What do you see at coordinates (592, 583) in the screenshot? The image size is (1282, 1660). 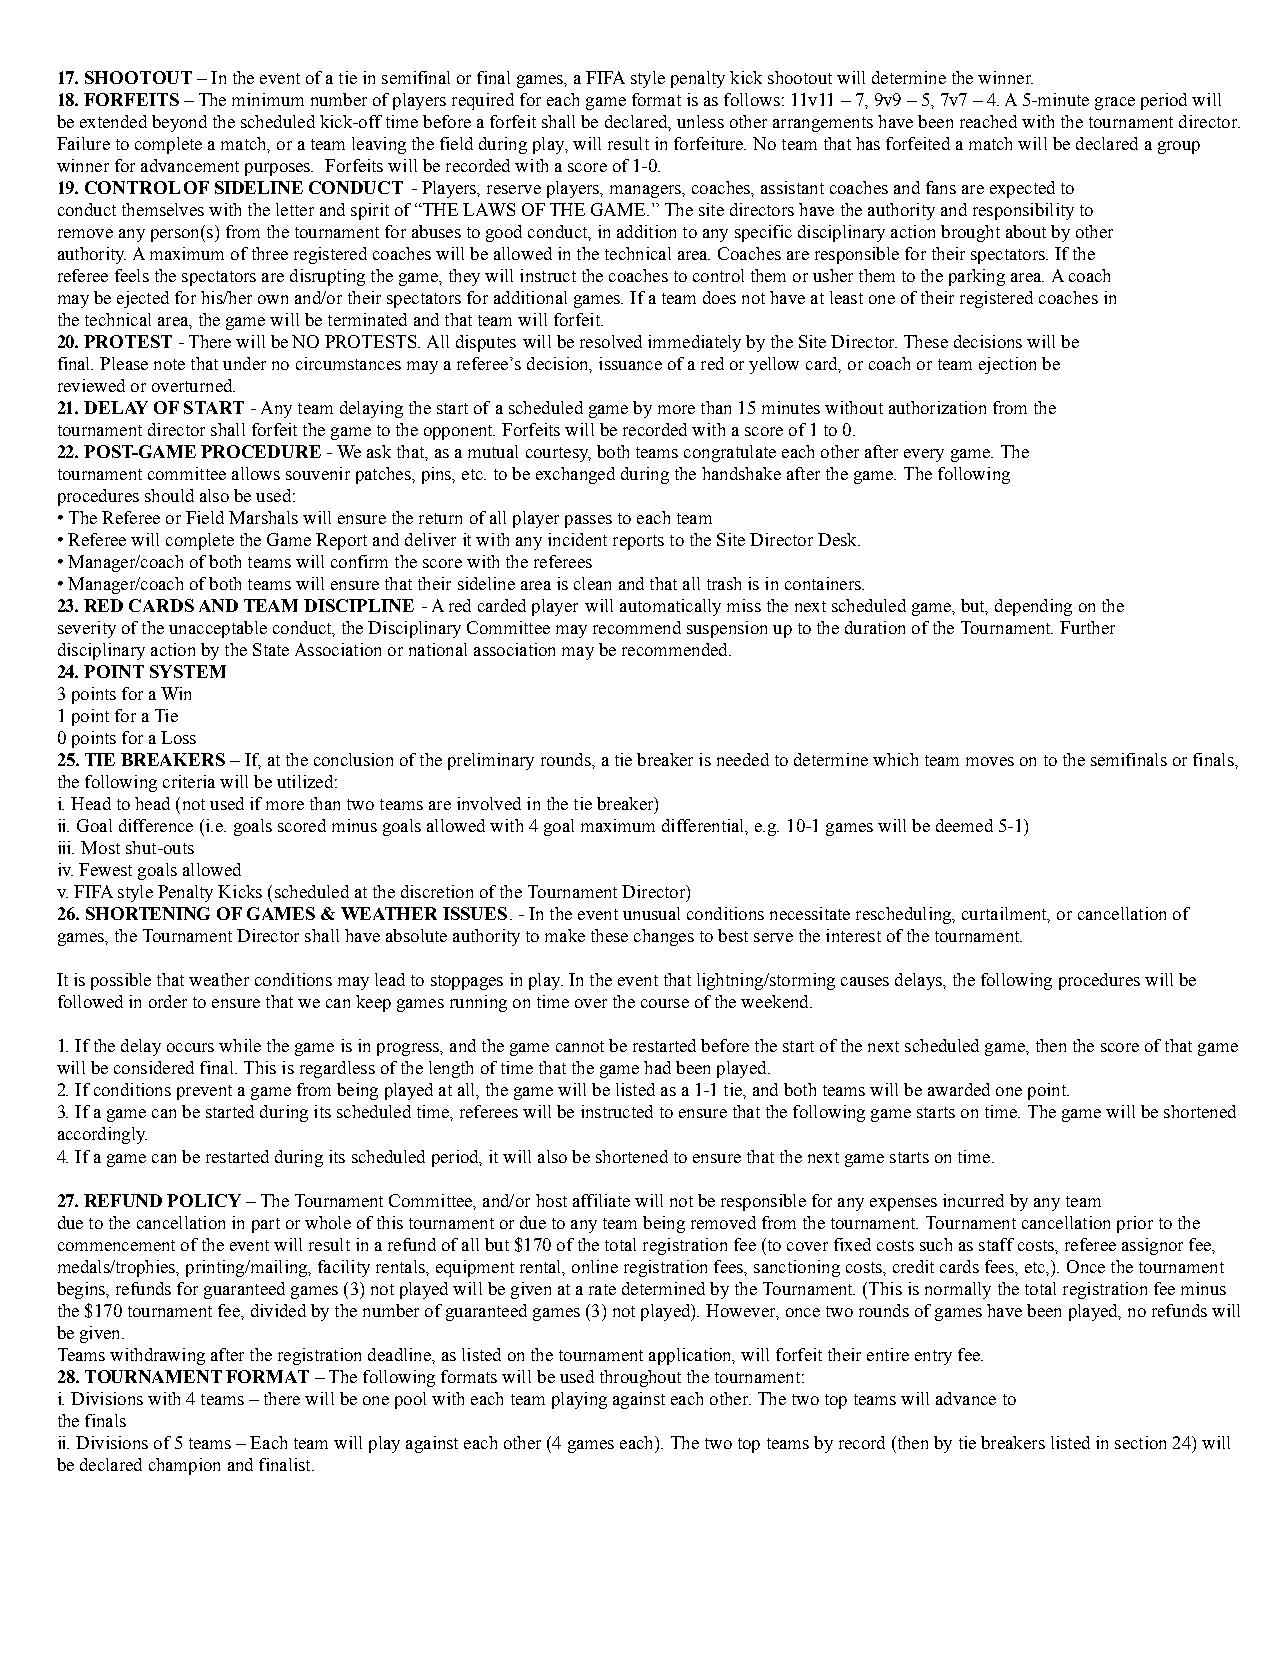 I see `clean` at bounding box center [592, 583].
